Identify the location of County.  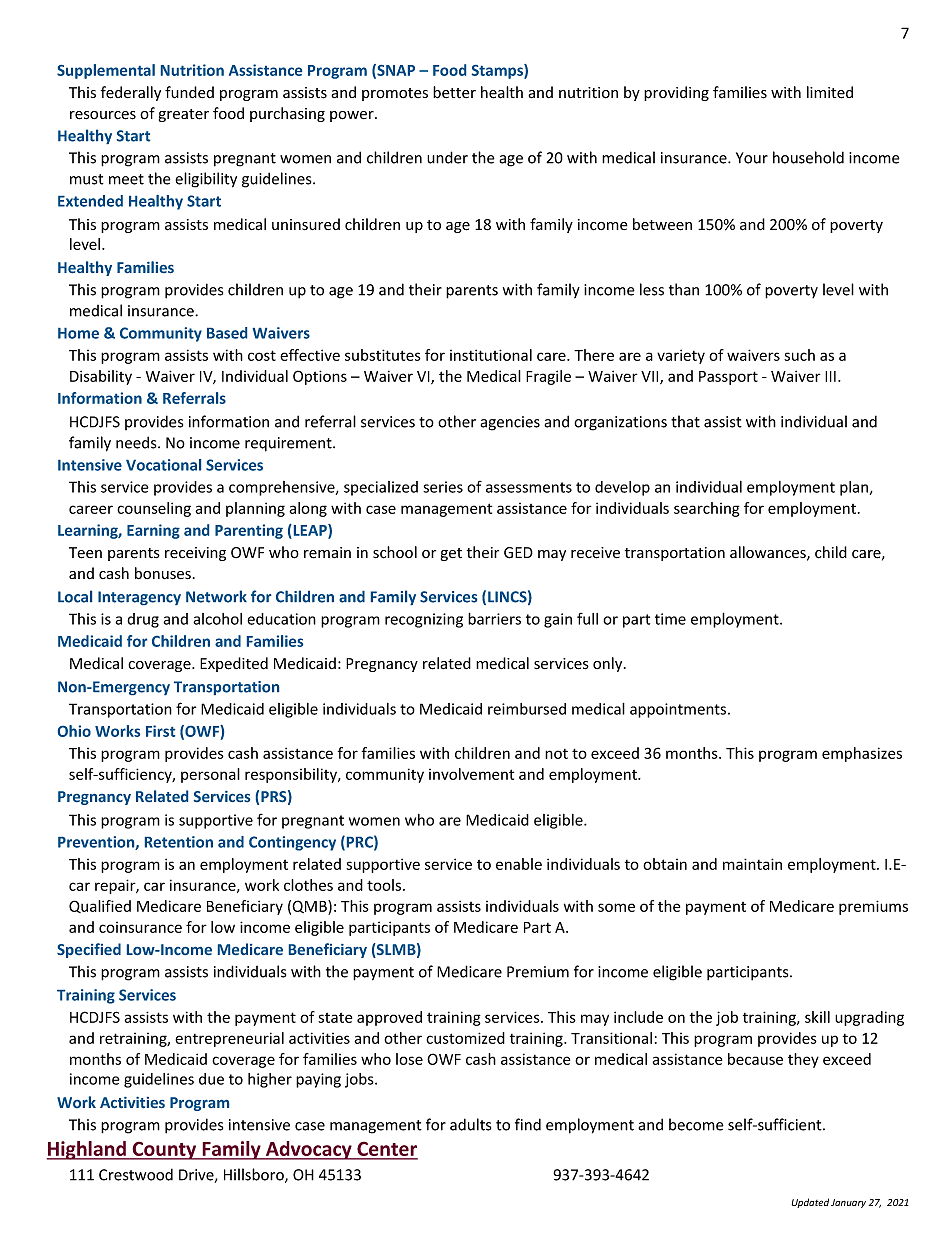
(164, 1150).
